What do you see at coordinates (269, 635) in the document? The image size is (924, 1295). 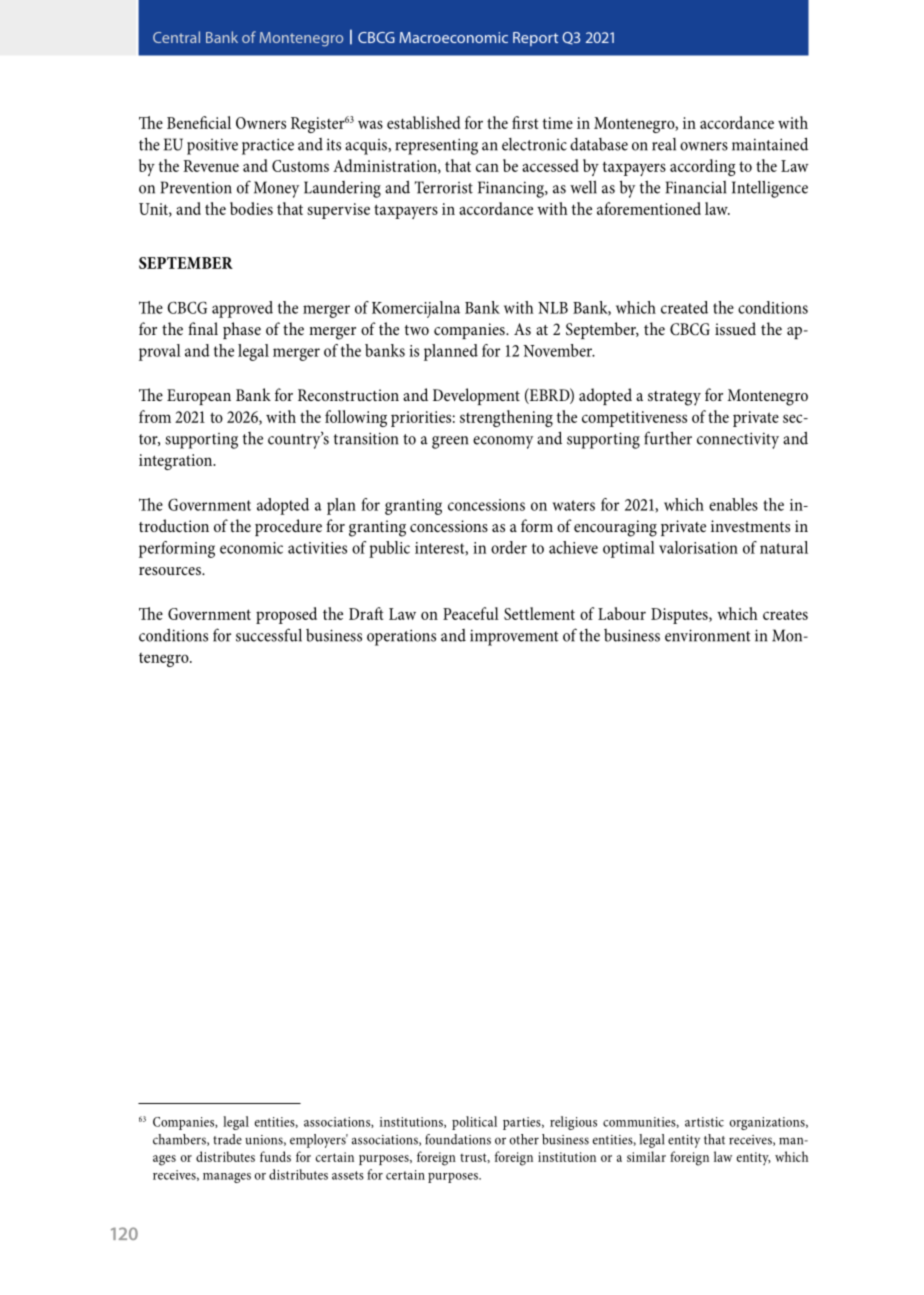 I see `successful` at bounding box center [269, 635].
